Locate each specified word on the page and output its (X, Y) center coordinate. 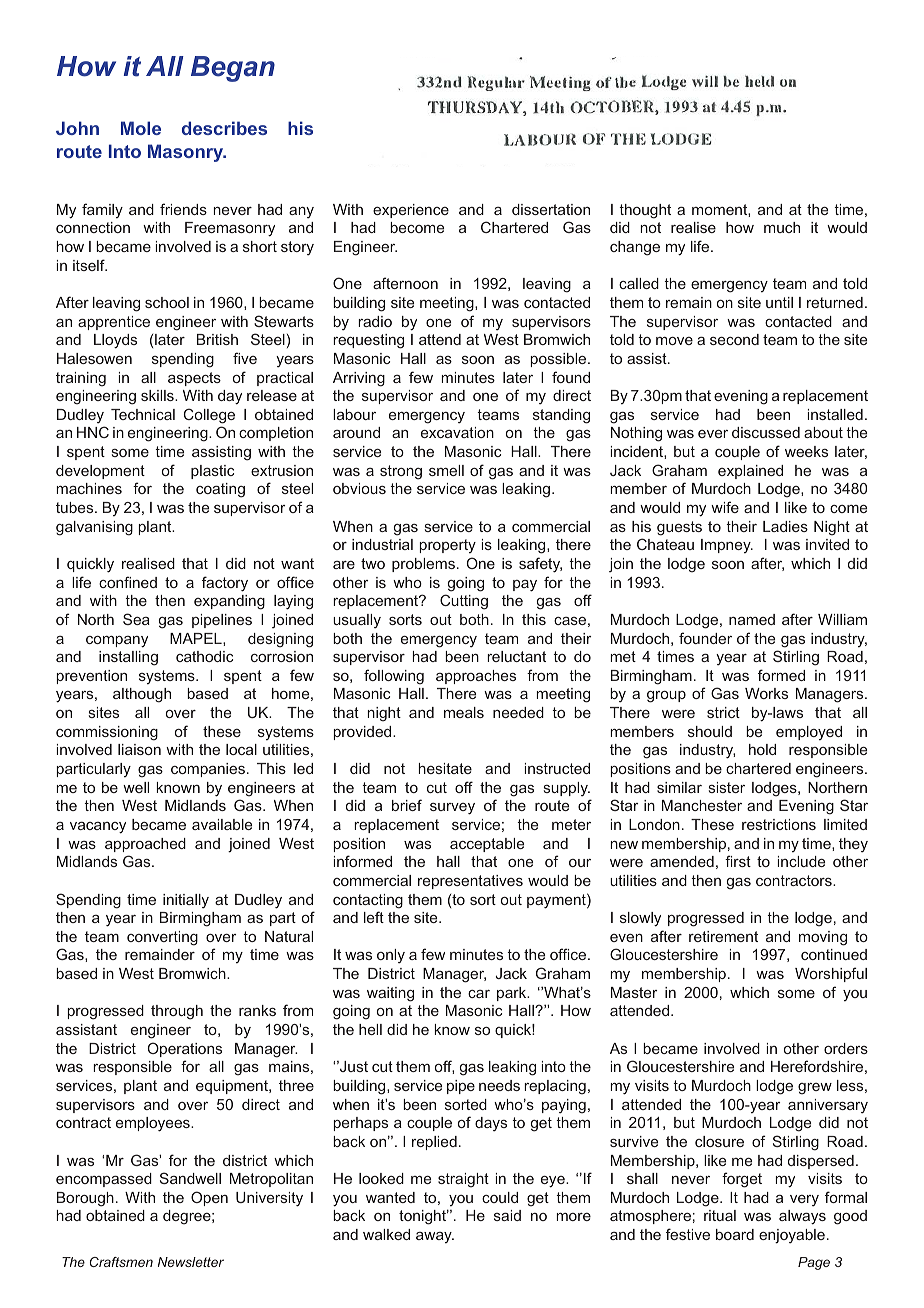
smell (446, 470)
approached (145, 845)
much (782, 227)
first (738, 861)
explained (750, 472)
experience (411, 211)
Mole (141, 128)
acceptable (487, 845)
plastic (212, 472)
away (435, 1237)
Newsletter (191, 1262)
